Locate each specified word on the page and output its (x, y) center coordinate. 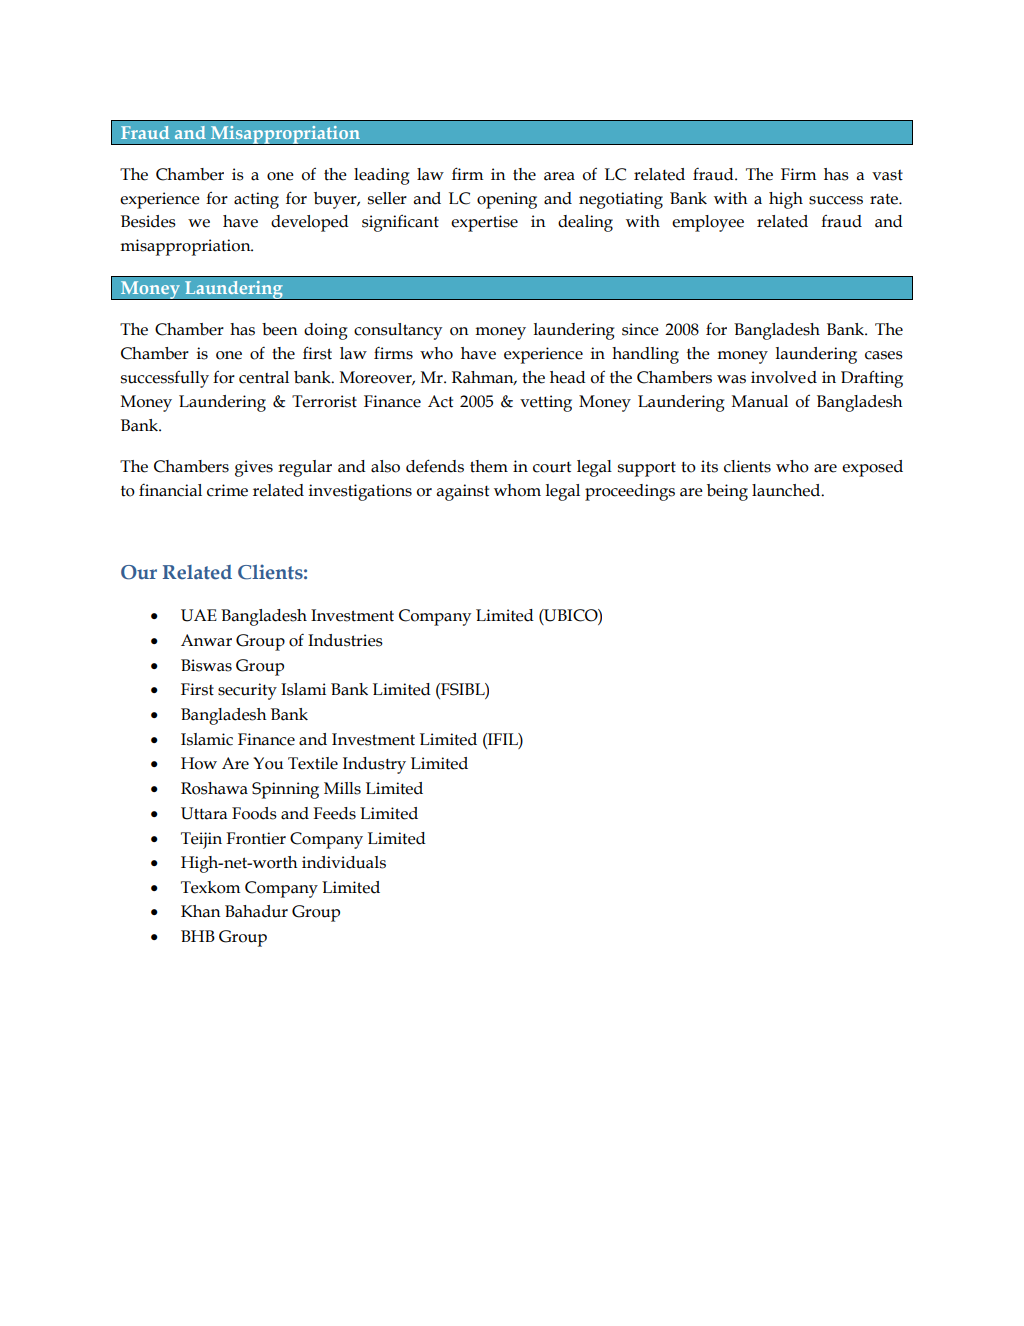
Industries (345, 640)
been (280, 329)
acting (256, 200)
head (568, 377)
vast (887, 175)
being (727, 492)
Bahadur (256, 911)
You (268, 763)
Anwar (206, 640)
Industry (374, 765)
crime (227, 490)
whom (517, 490)
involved (784, 377)
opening (507, 200)
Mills (342, 788)
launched (787, 490)
